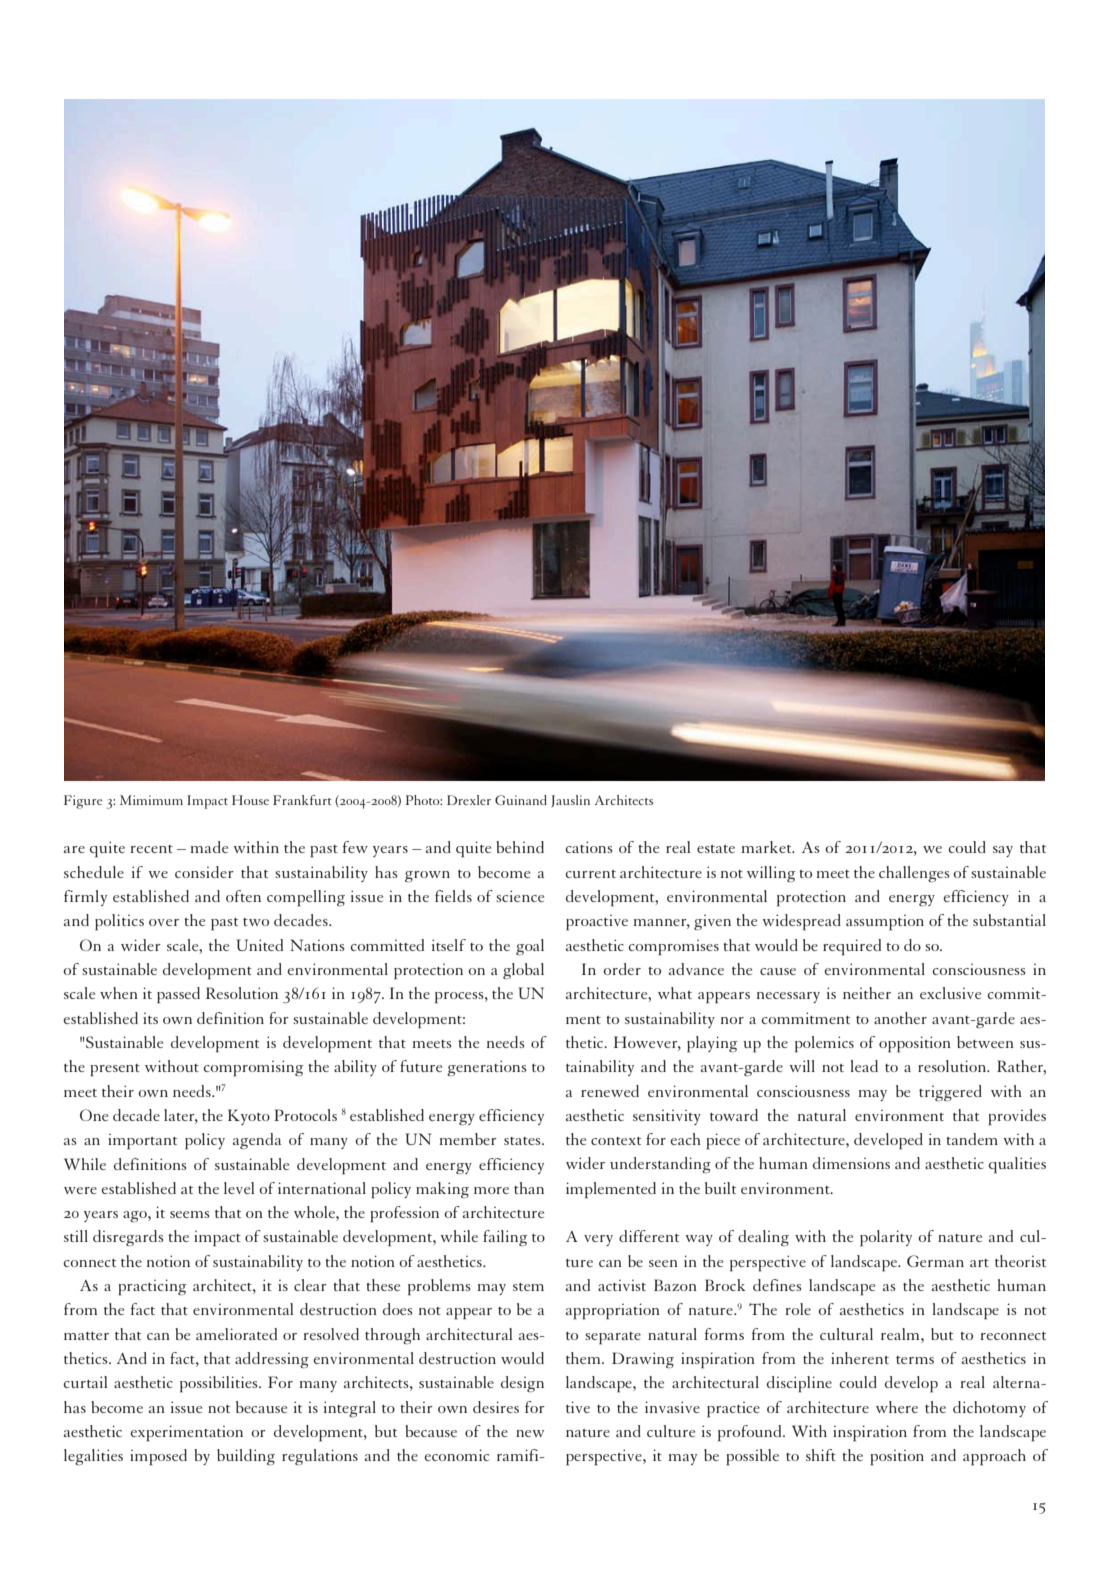 This screenshot has width=1114, height=1575. What do you see at coordinates (496, 1407) in the screenshot?
I see `desires` at bounding box center [496, 1407].
